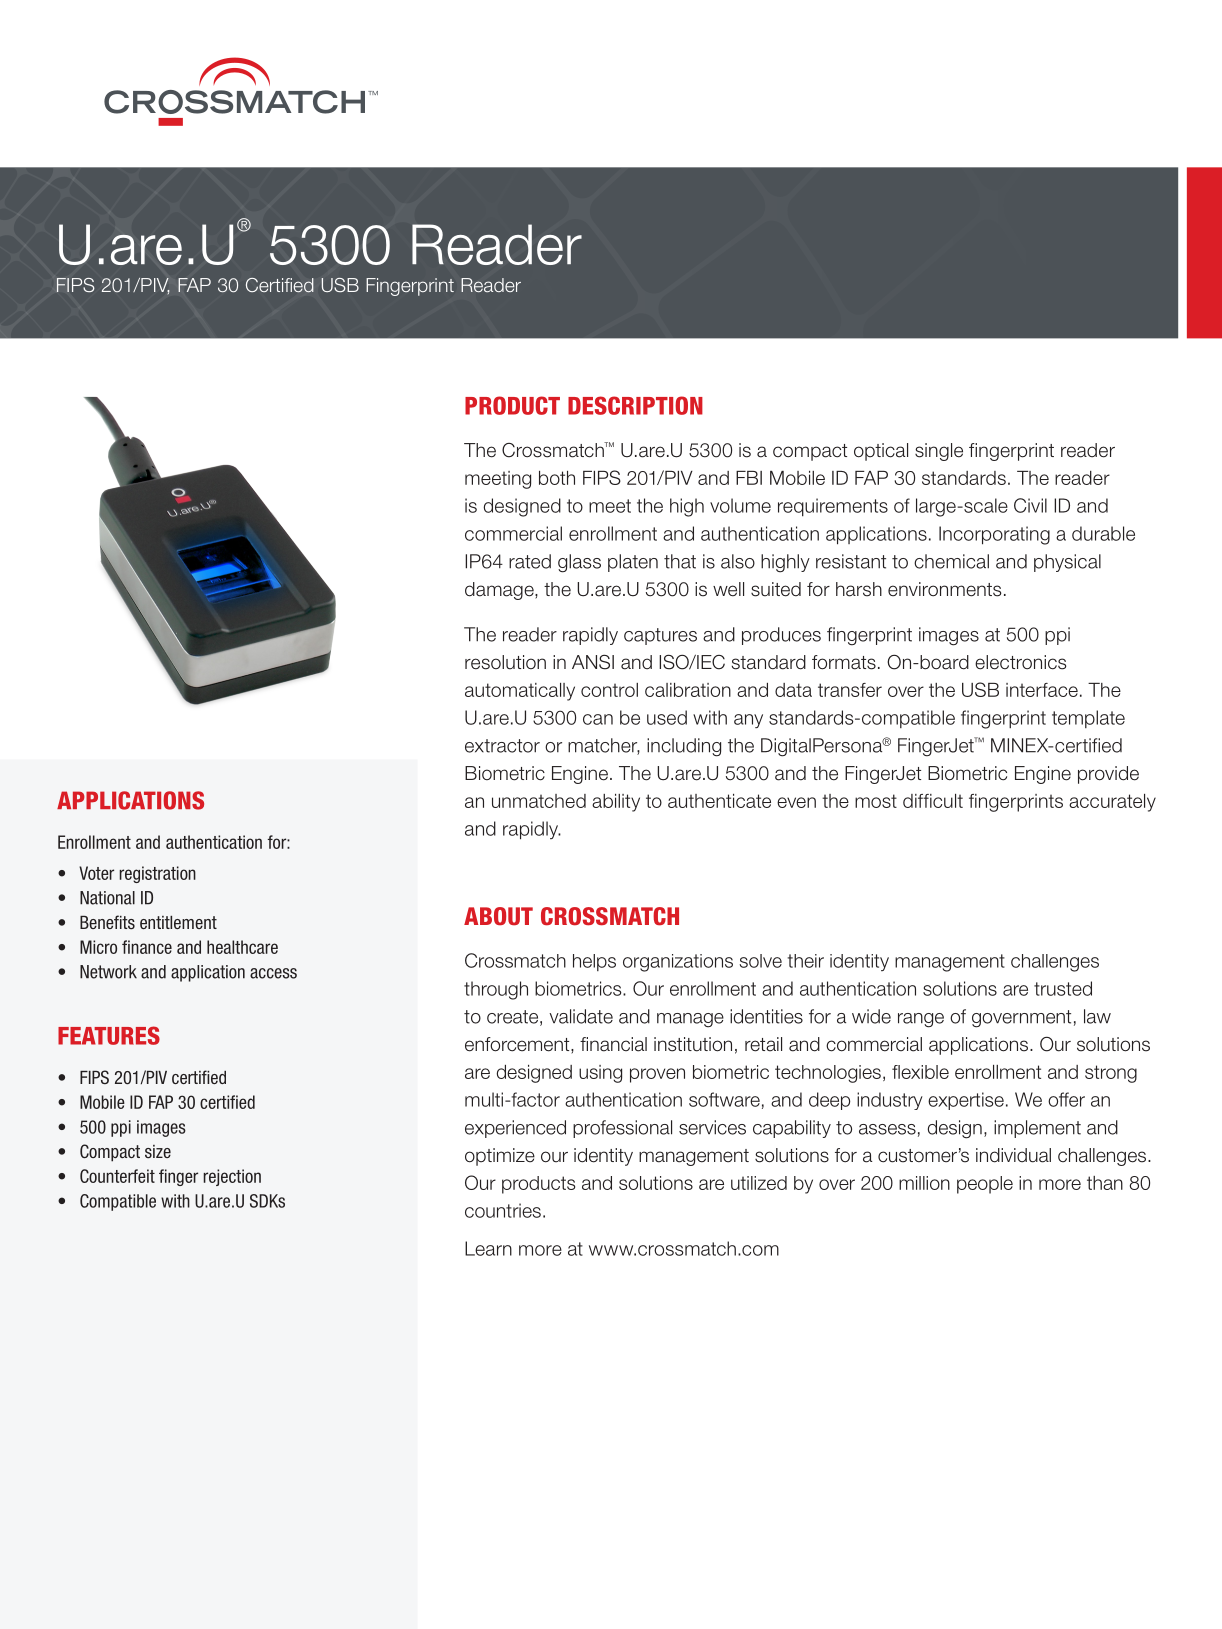 The image size is (1222, 1629). Describe the element at coordinates (539, 801) in the page. I see `unmatched` at that location.
